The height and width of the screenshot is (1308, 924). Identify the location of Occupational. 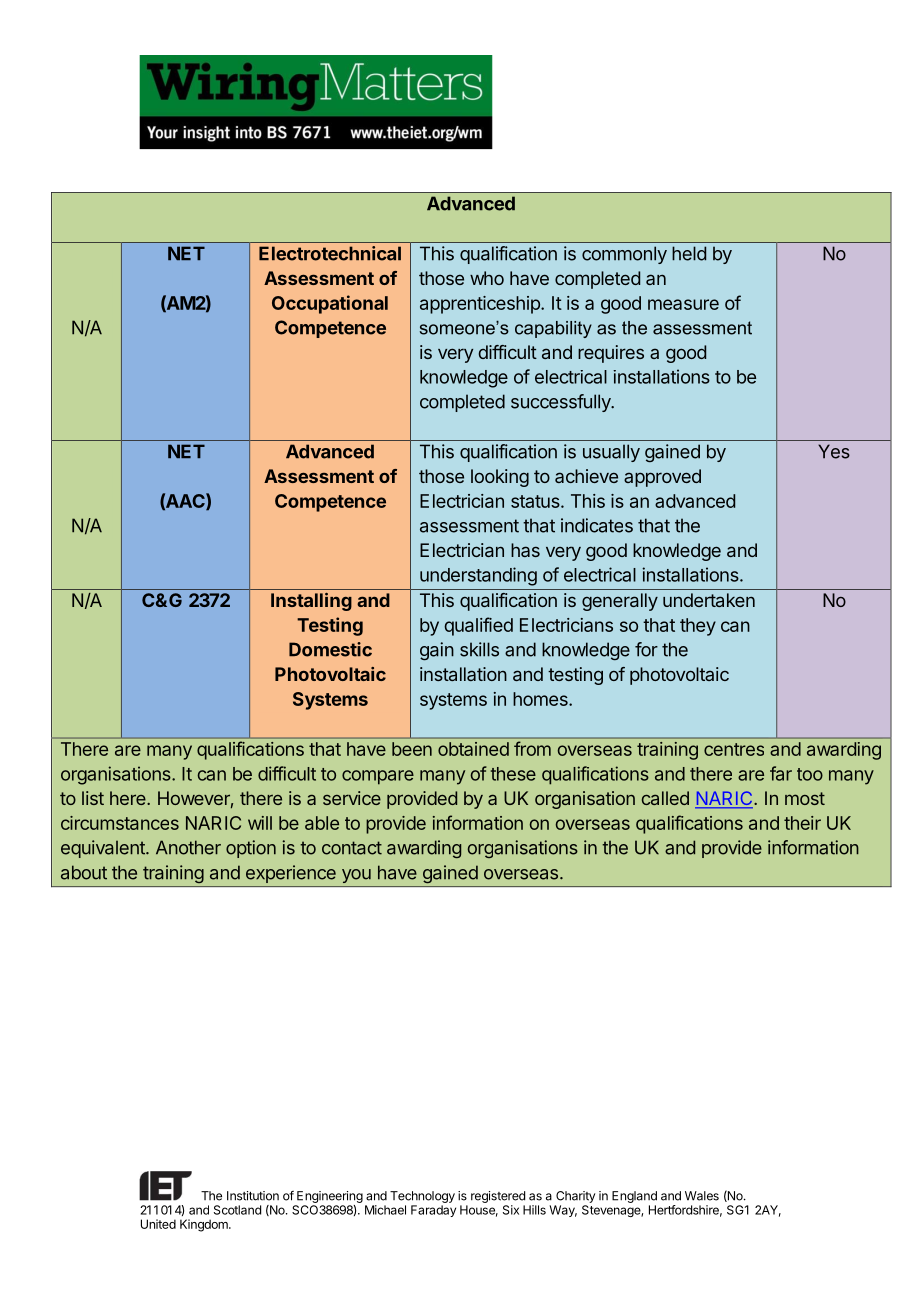
(330, 304).
